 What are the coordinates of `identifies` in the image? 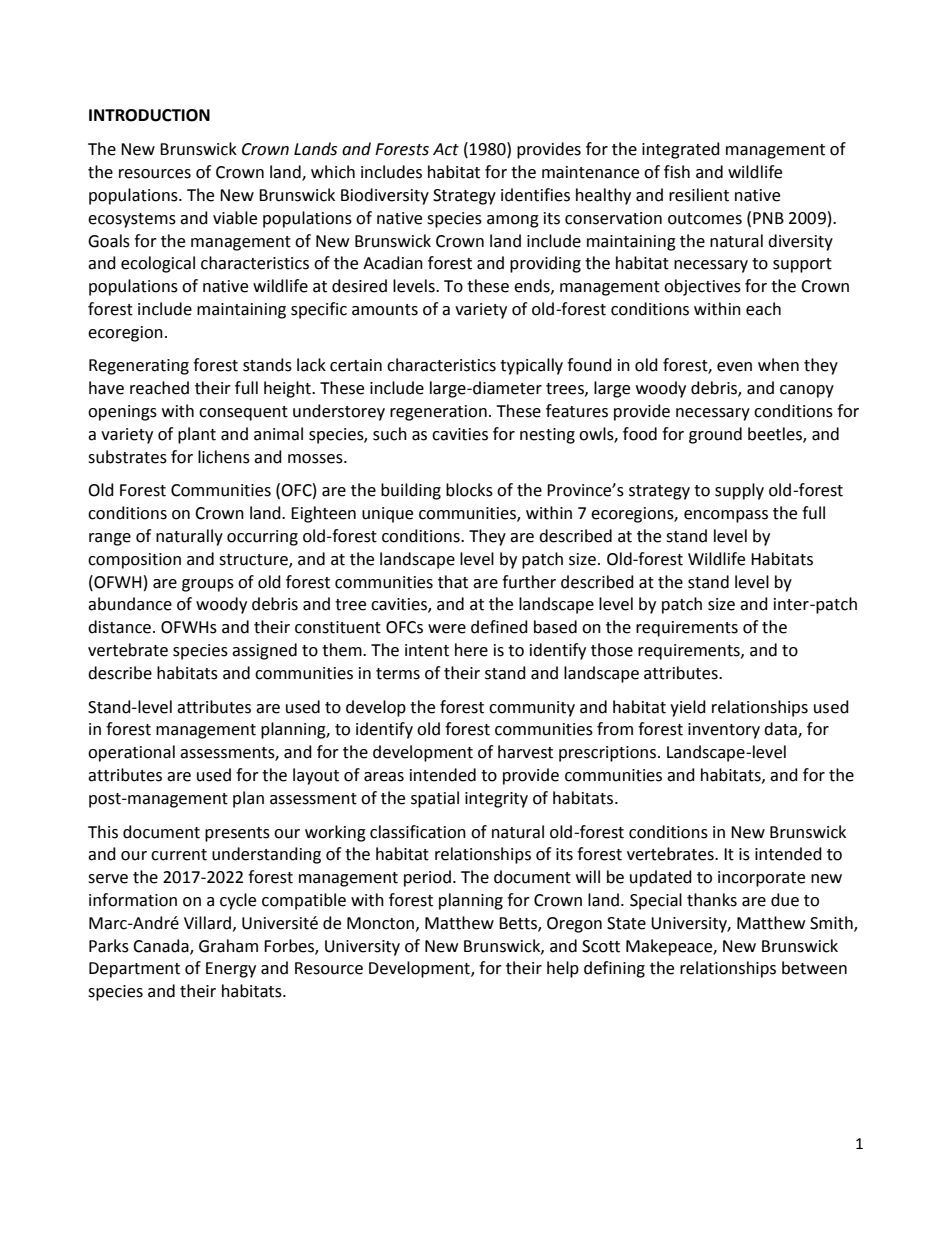 It's located at (535, 195).
